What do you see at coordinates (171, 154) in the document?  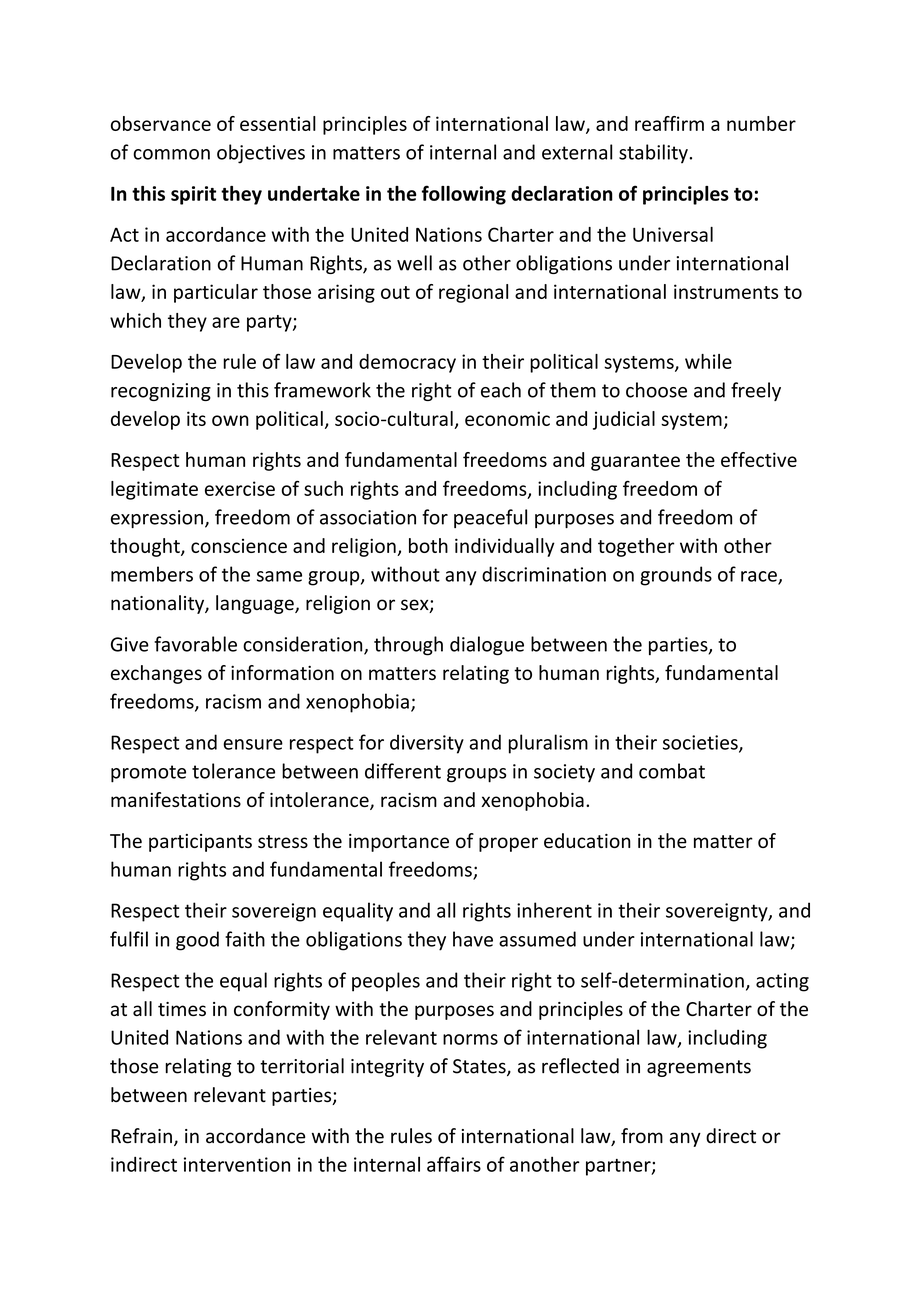 I see `common` at bounding box center [171, 154].
